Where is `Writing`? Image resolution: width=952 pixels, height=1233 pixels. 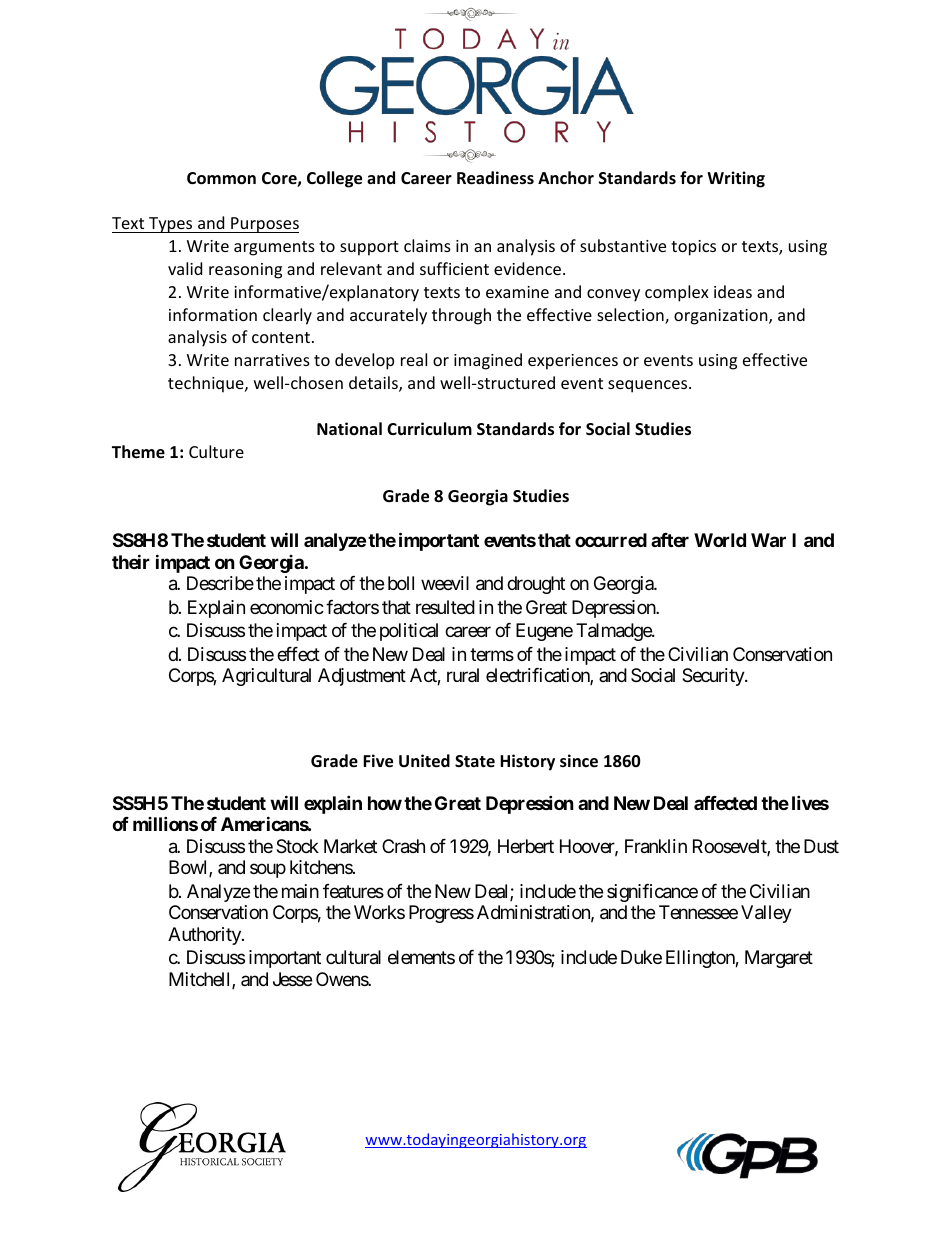 Writing is located at coordinates (736, 179).
